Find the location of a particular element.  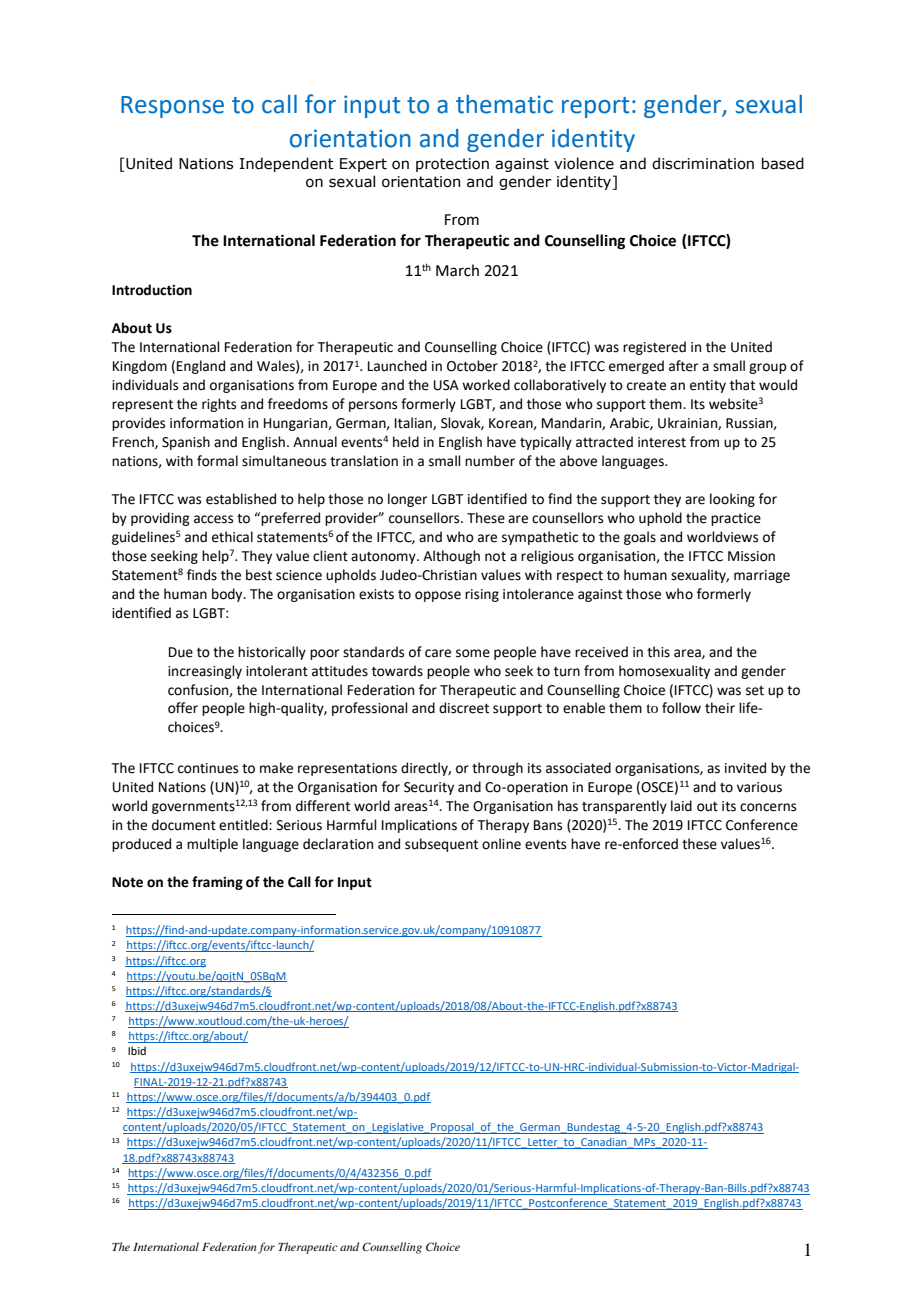

body is located at coordinates (228, 595).
